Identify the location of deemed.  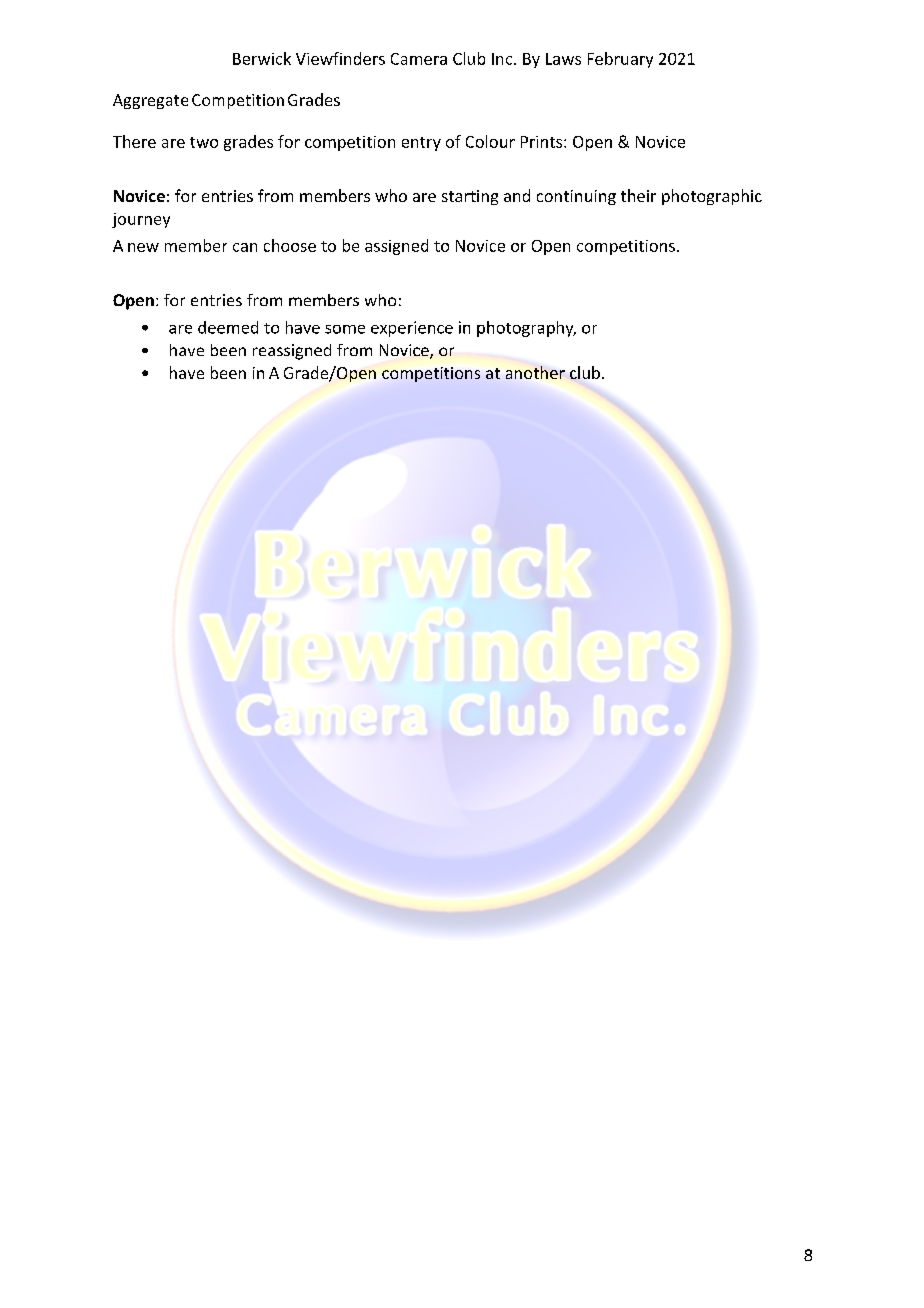
(228, 327).
